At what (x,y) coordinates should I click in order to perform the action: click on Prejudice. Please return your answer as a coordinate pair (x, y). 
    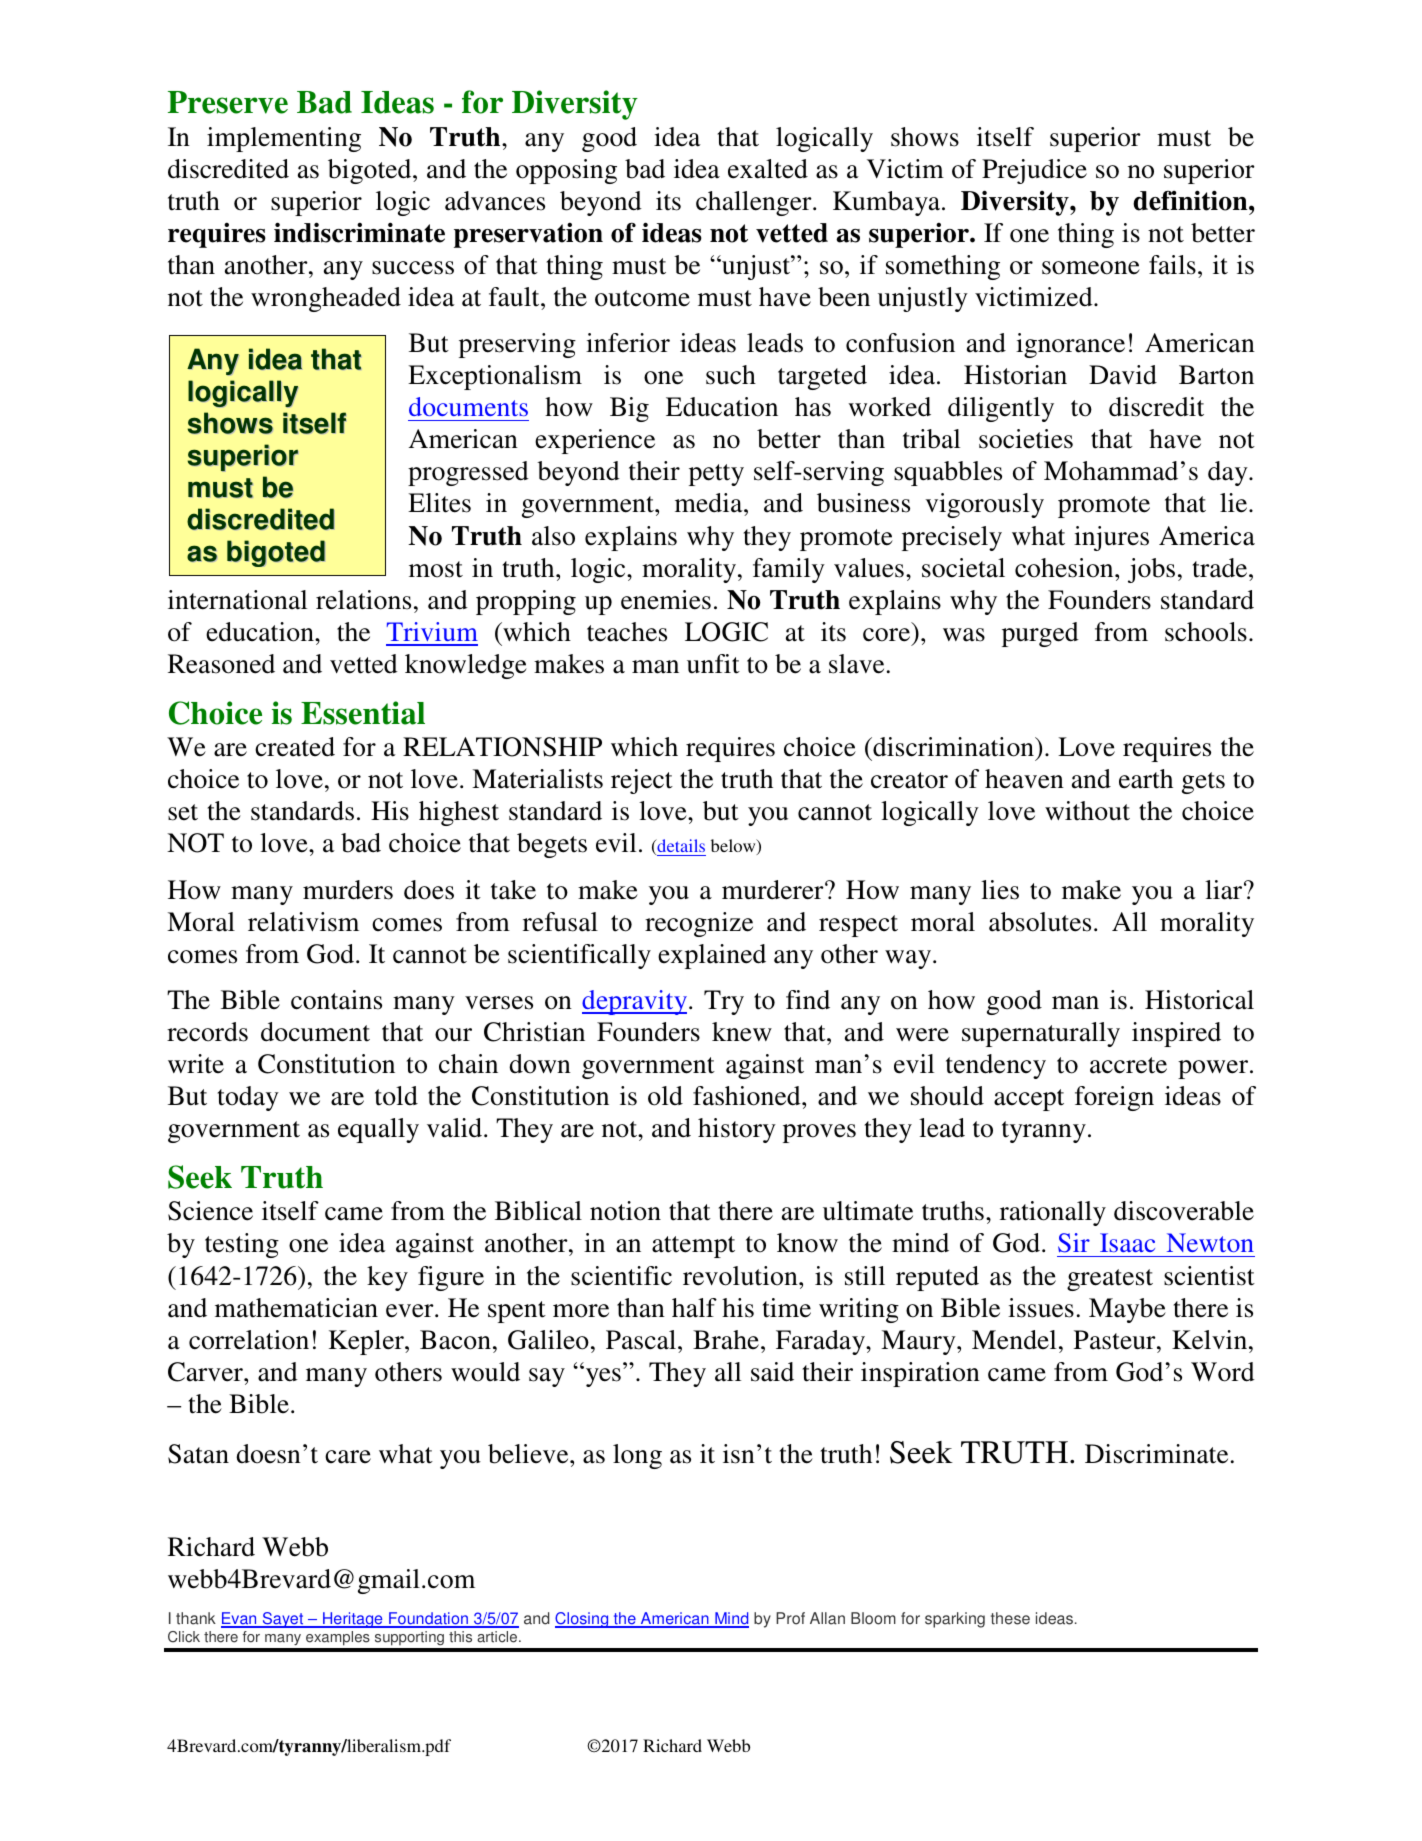
    Looking at the image, I should click on (1034, 171).
